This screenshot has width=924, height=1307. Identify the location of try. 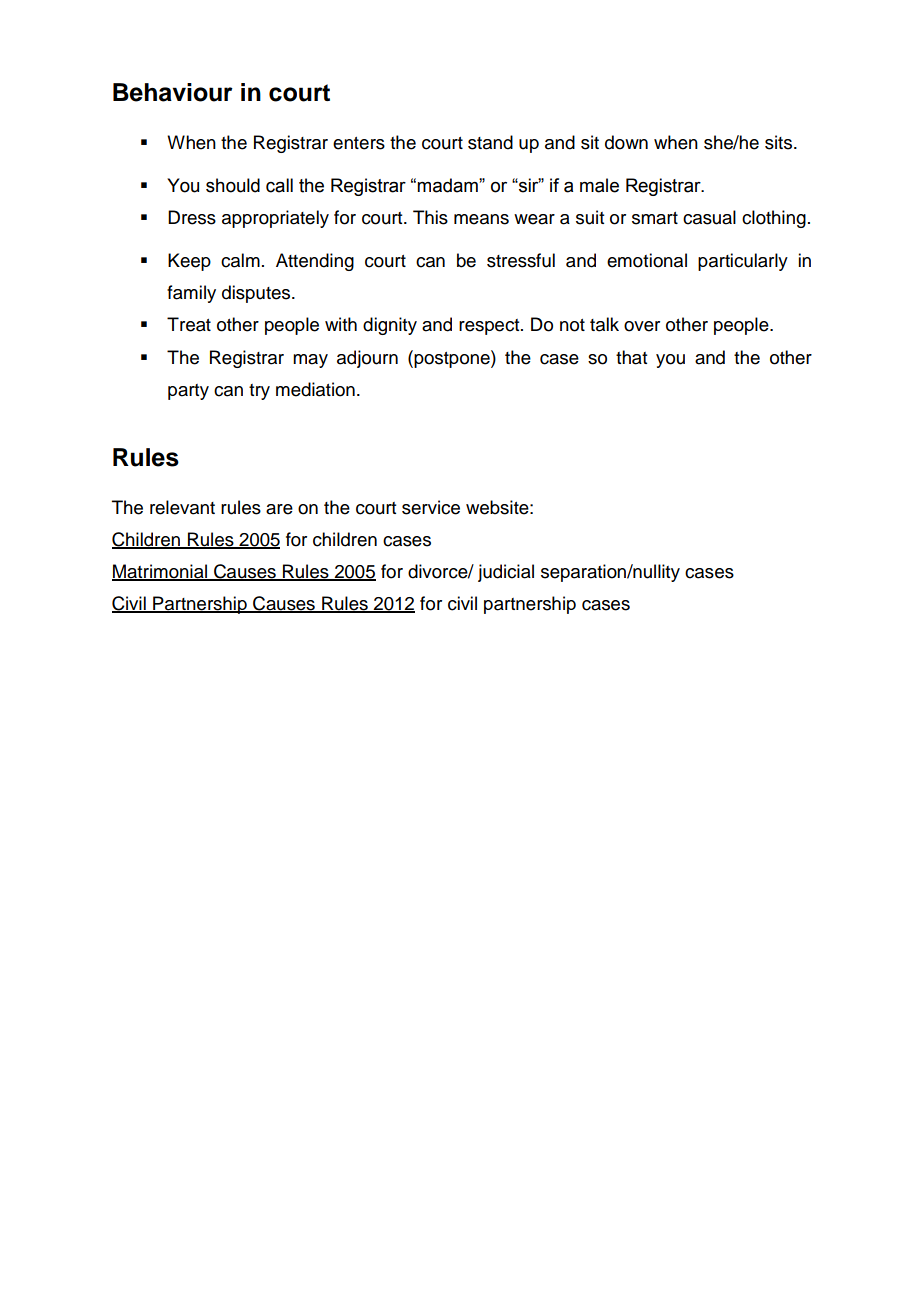
(259, 392).
